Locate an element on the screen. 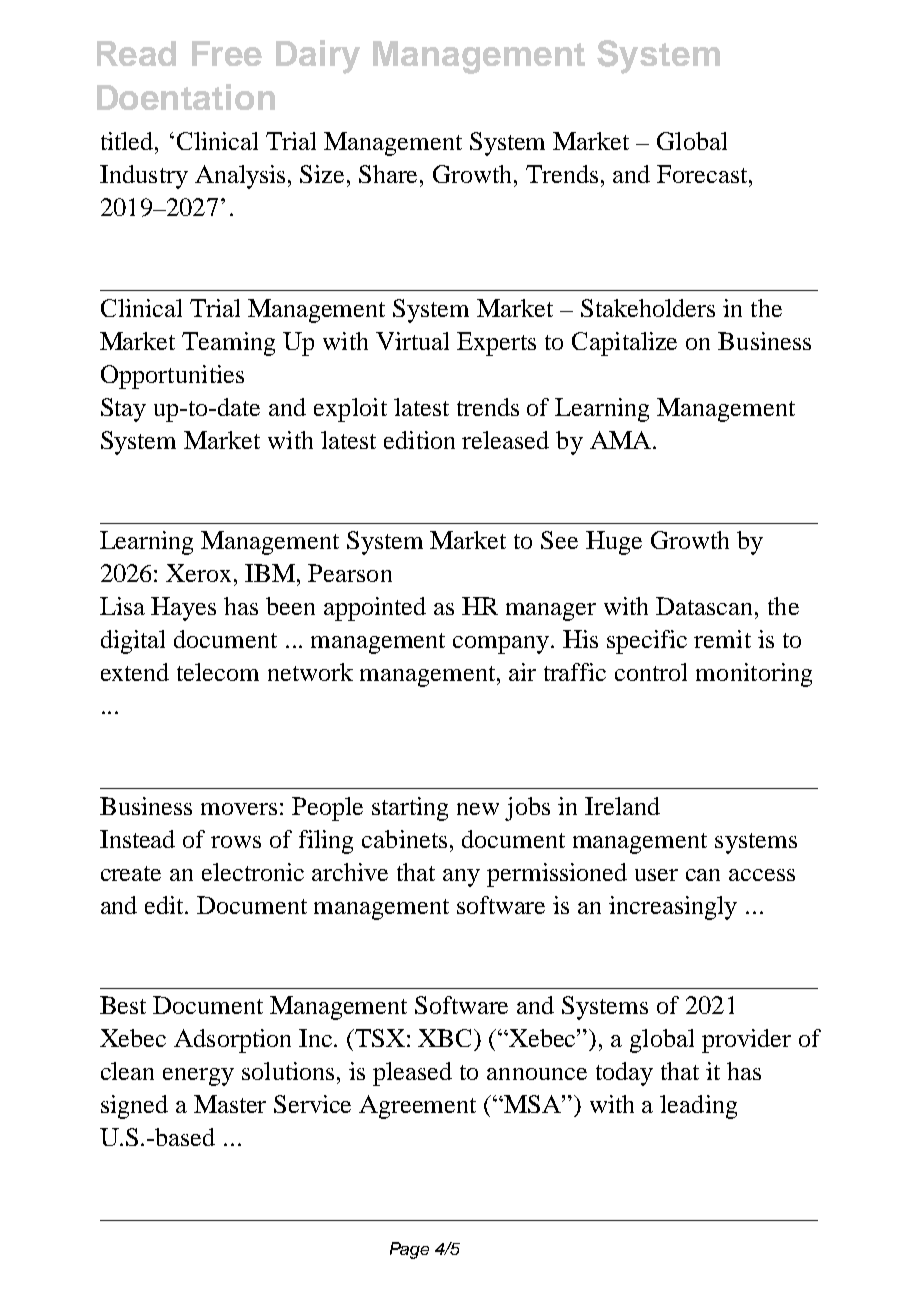 This screenshot has height=1311, width=924. Master is located at coordinates (230, 1104).
